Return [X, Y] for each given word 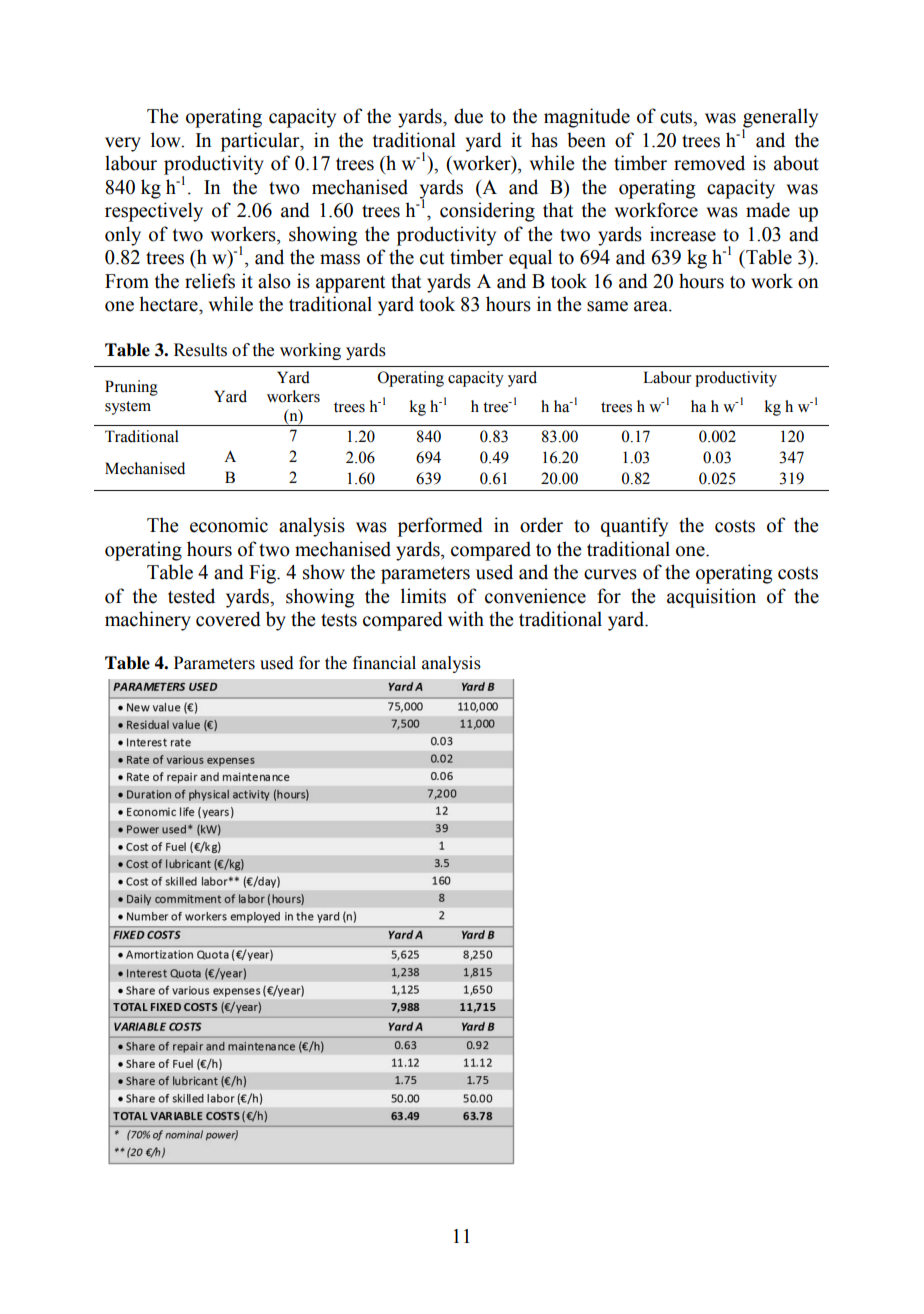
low [167, 140]
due [468, 116]
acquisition [711, 598]
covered [228, 619]
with [466, 619]
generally [780, 119]
